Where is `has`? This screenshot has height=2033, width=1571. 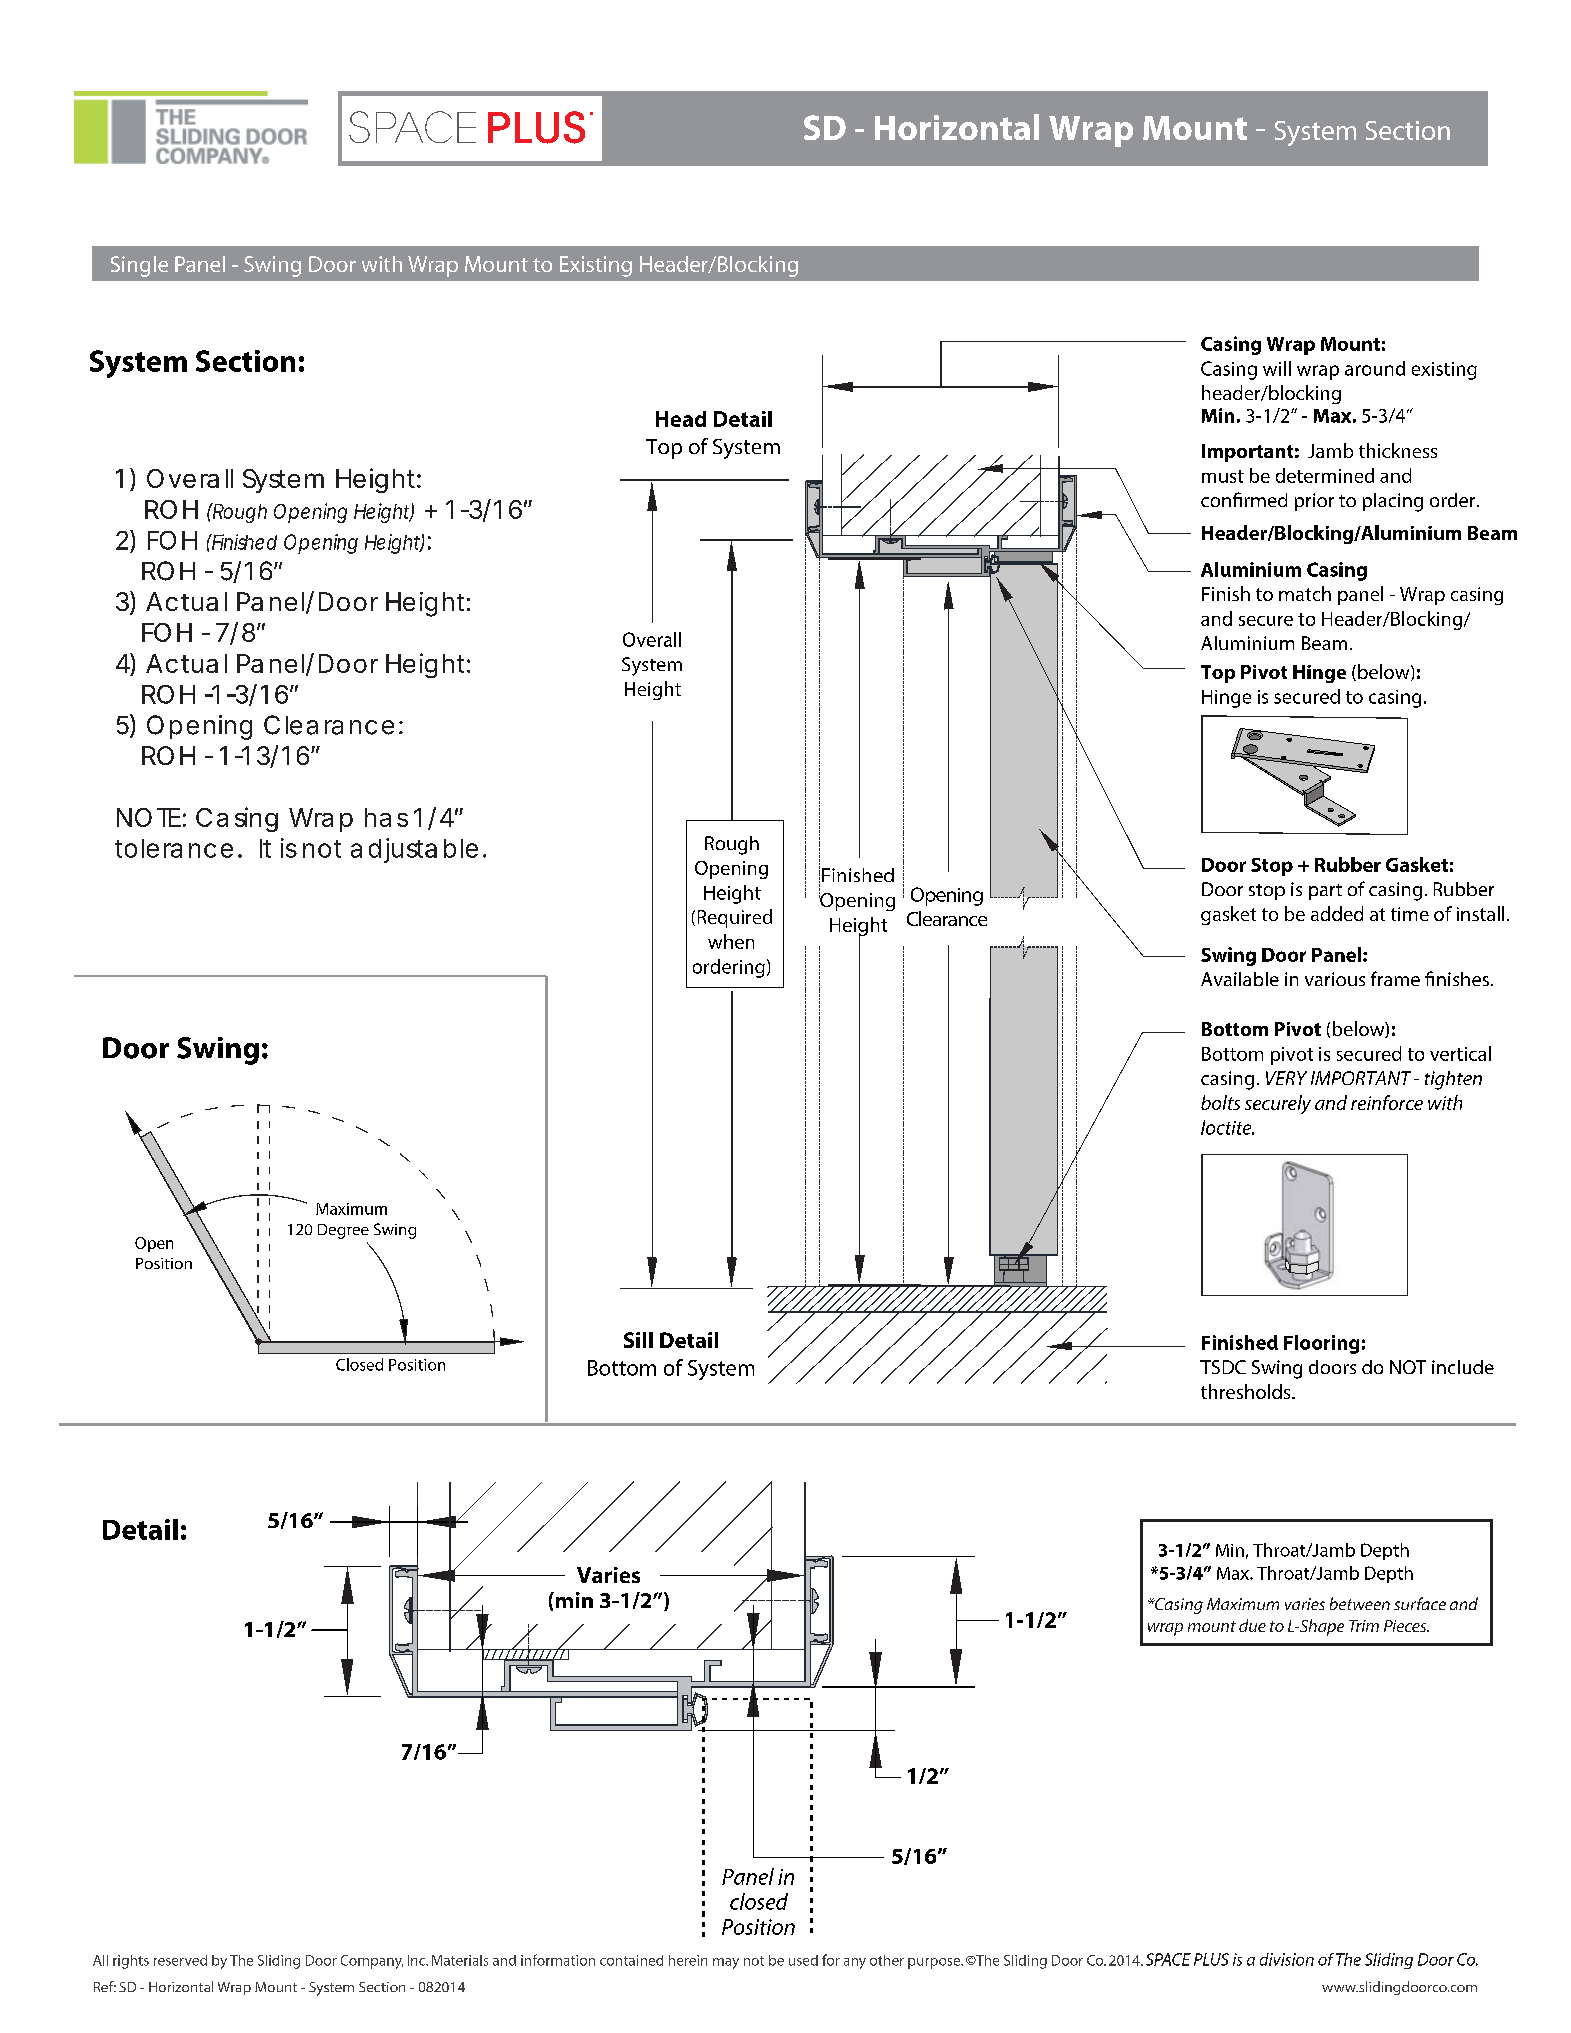 has is located at coordinates (386, 817).
